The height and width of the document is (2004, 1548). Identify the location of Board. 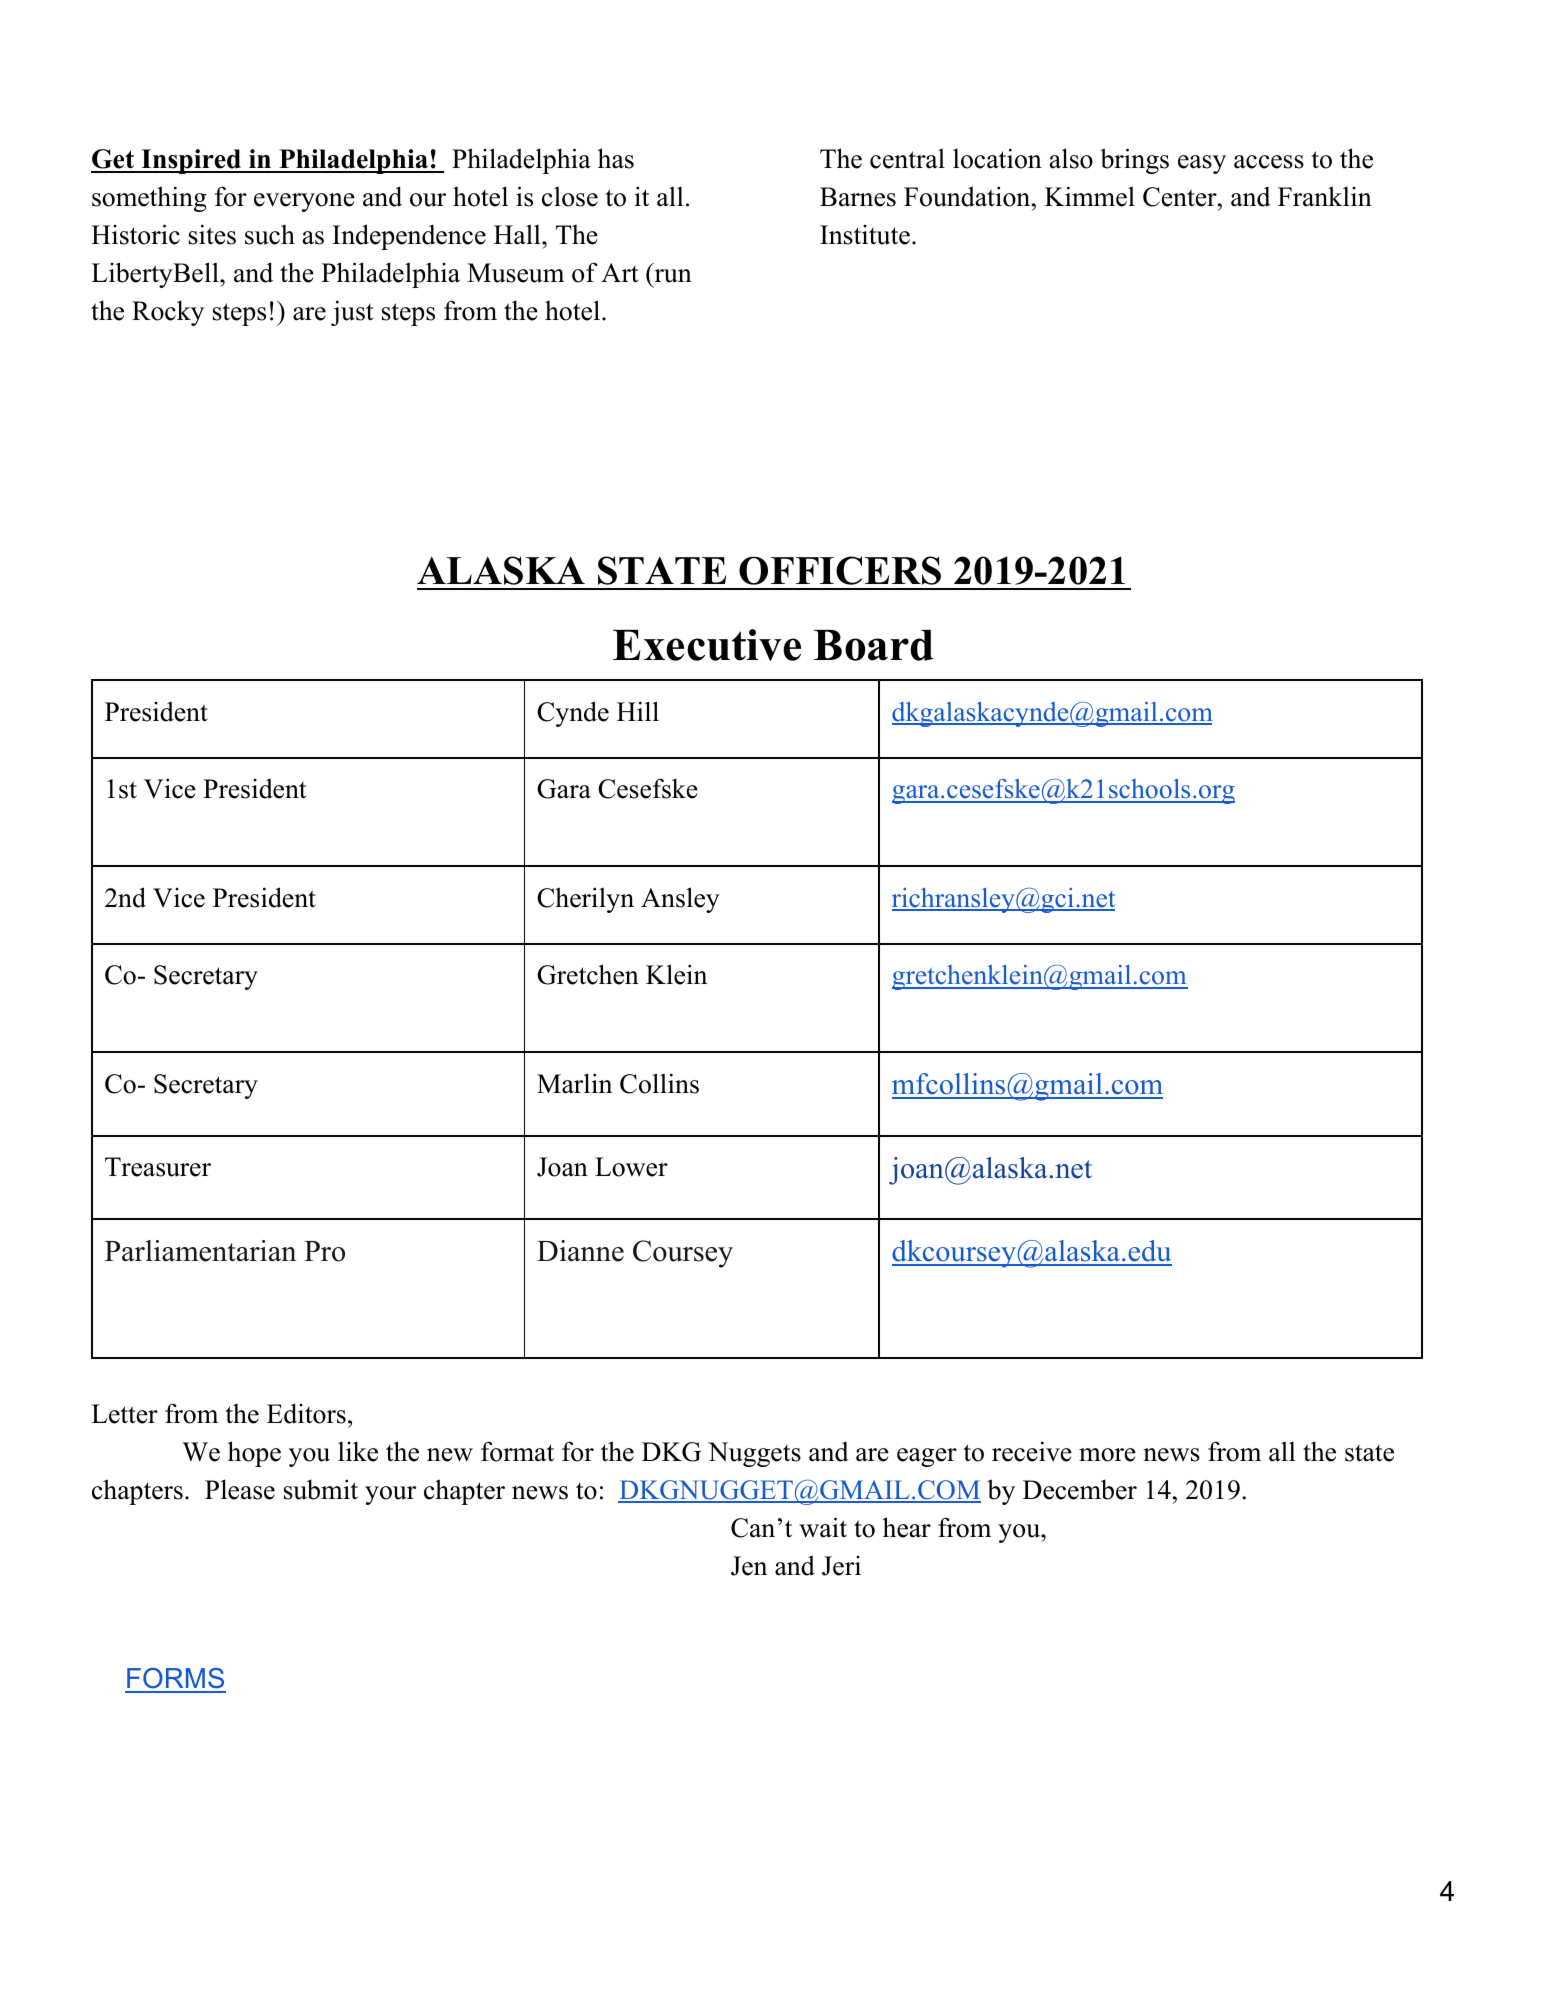
(874, 645).
